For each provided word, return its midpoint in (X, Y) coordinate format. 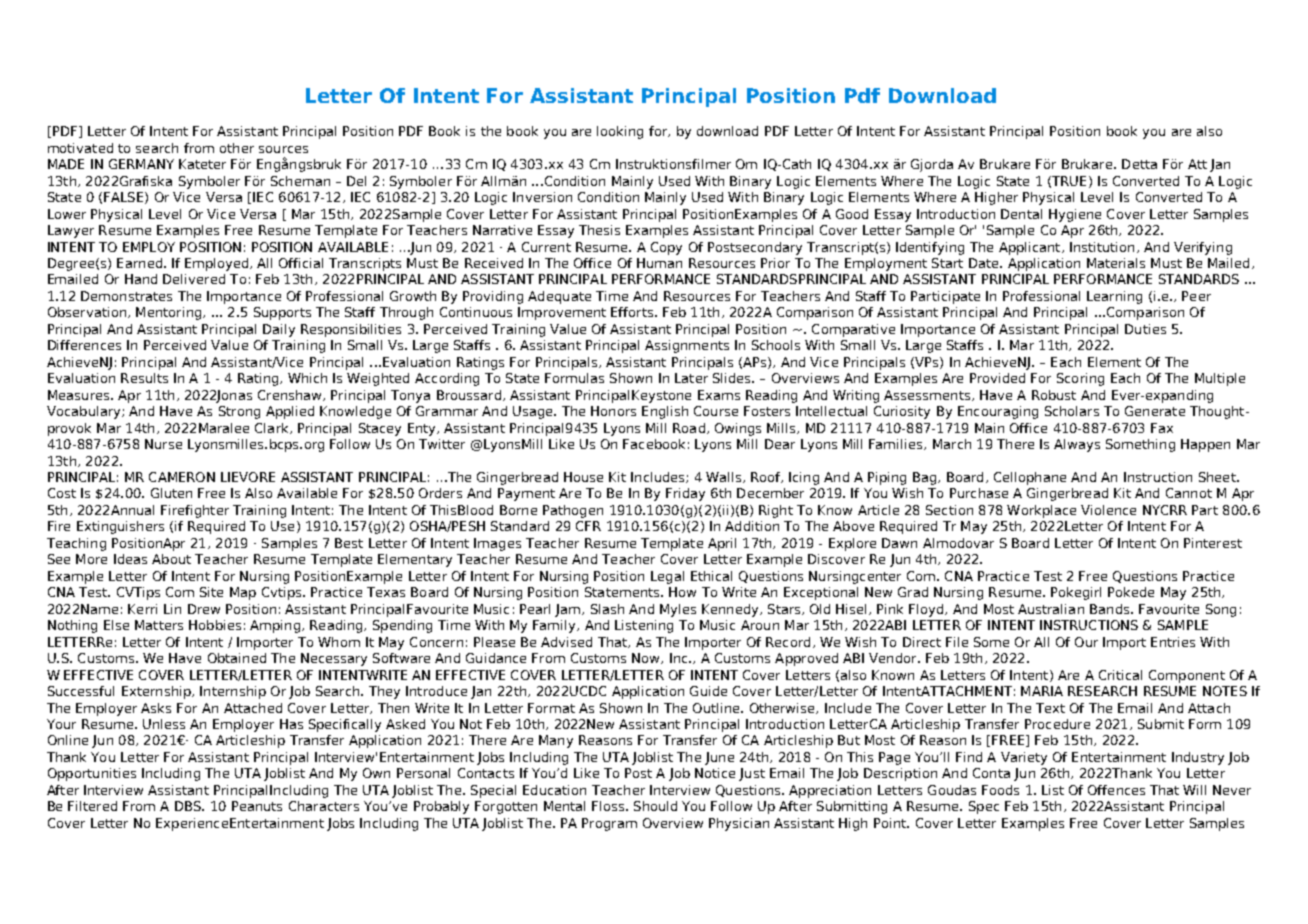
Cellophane (1030, 478)
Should (655, 806)
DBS (189, 806)
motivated (80, 148)
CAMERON (182, 477)
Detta (1139, 164)
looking (620, 132)
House (583, 477)
